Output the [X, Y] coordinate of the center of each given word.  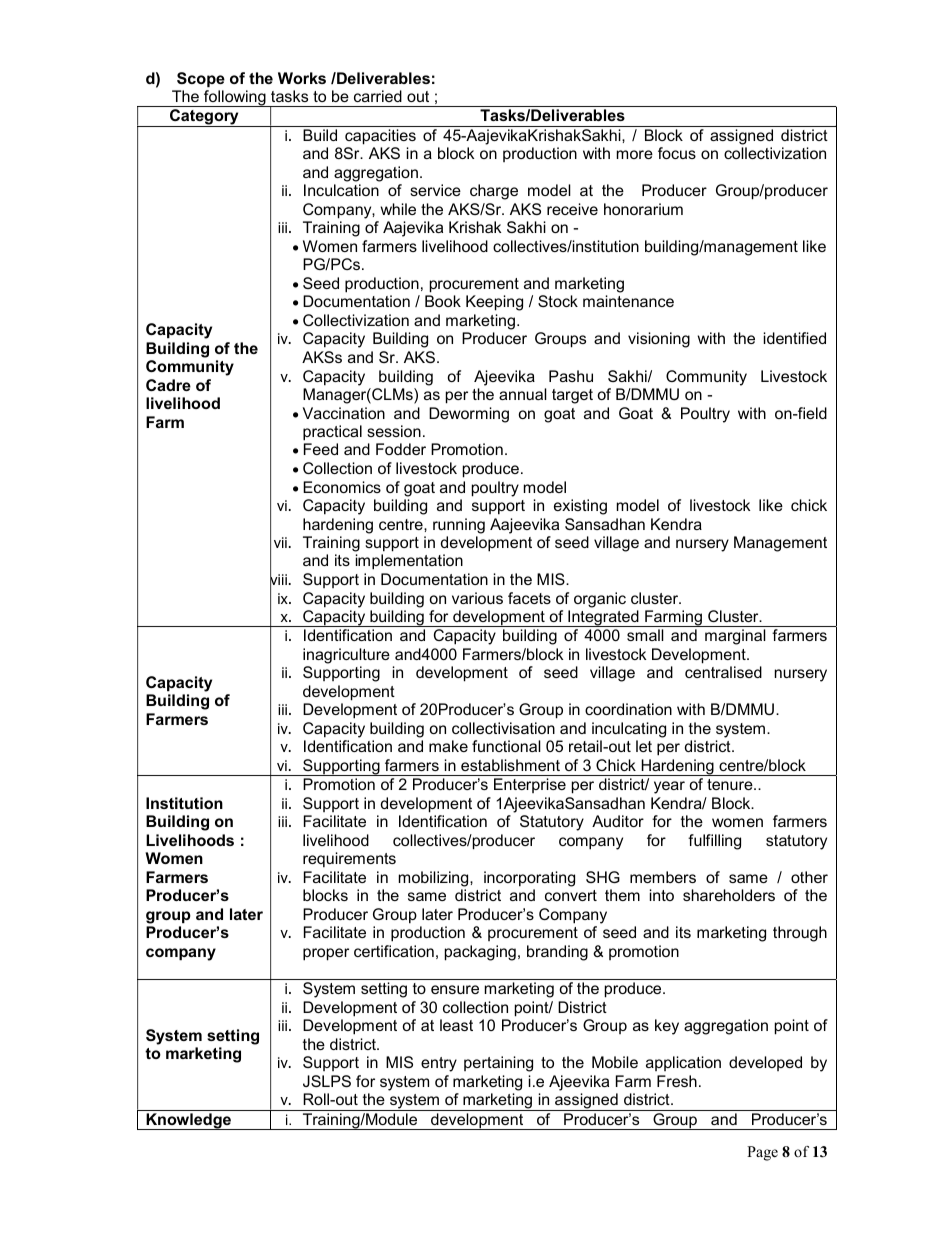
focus [677, 153]
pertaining [498, 1064]
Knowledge [188, 1121]
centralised [723, 672]
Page [762, 1153]
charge [494, 192]
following [235, 98]
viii [278, 580]
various [477, 598]
